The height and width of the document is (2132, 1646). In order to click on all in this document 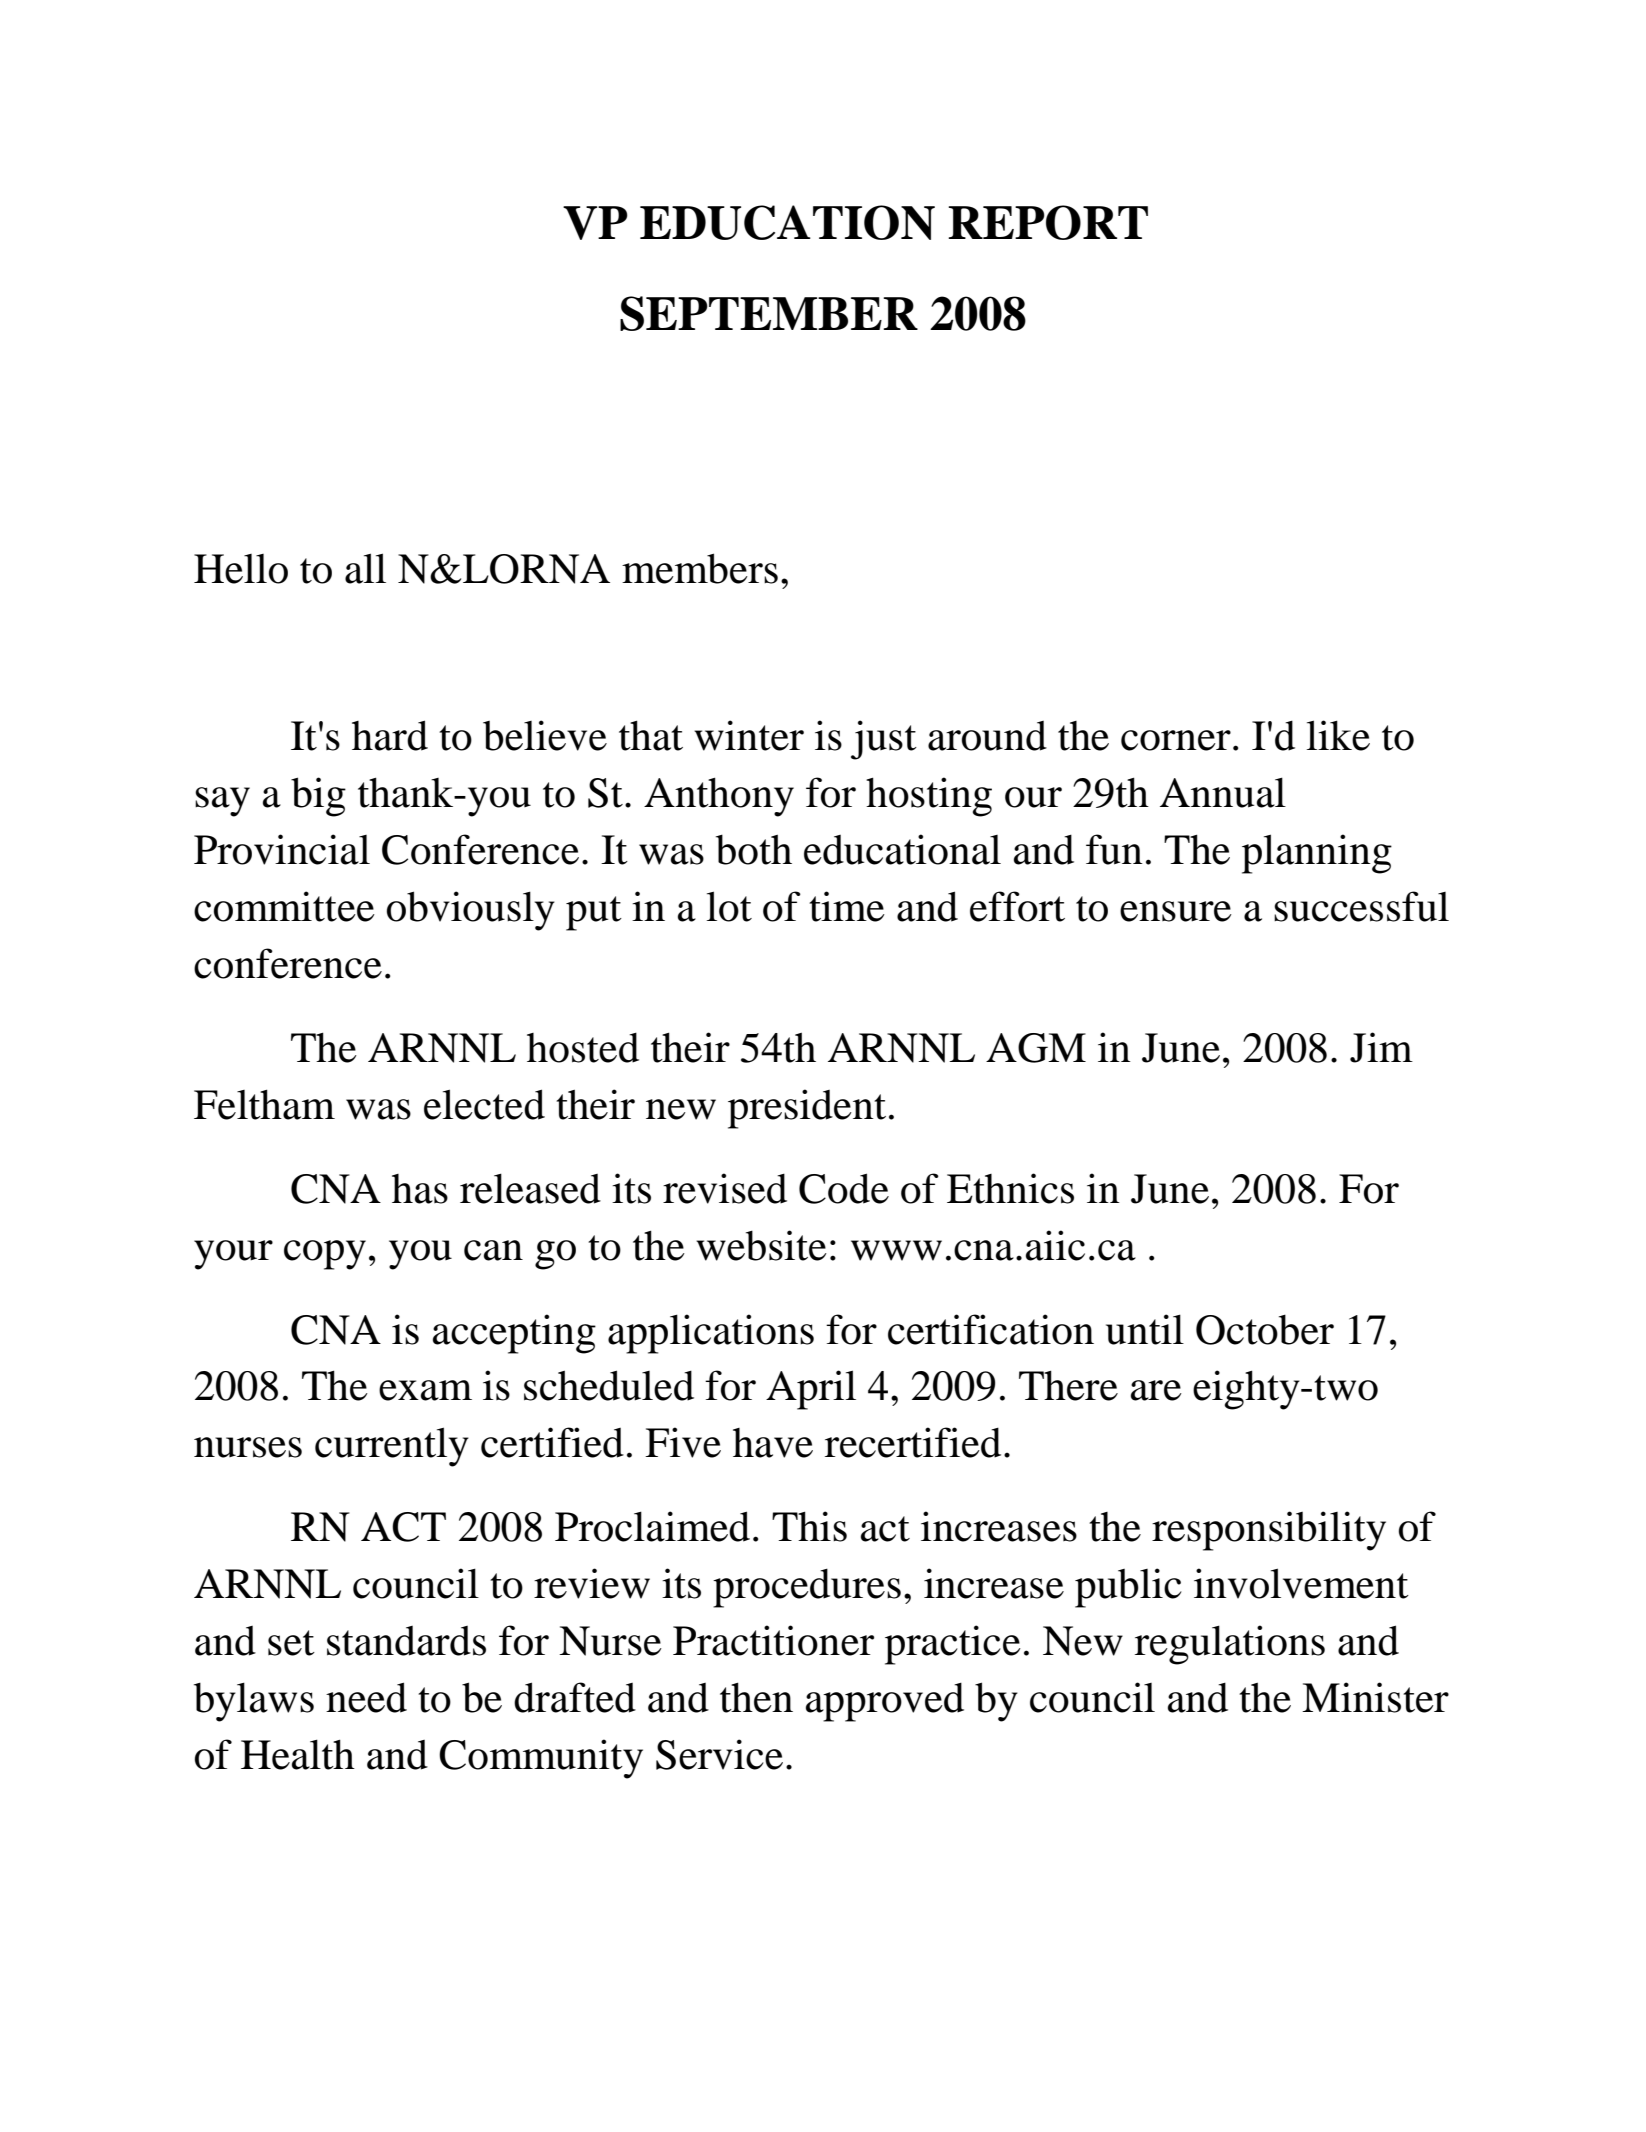, I will do `click(365, 568)`.
